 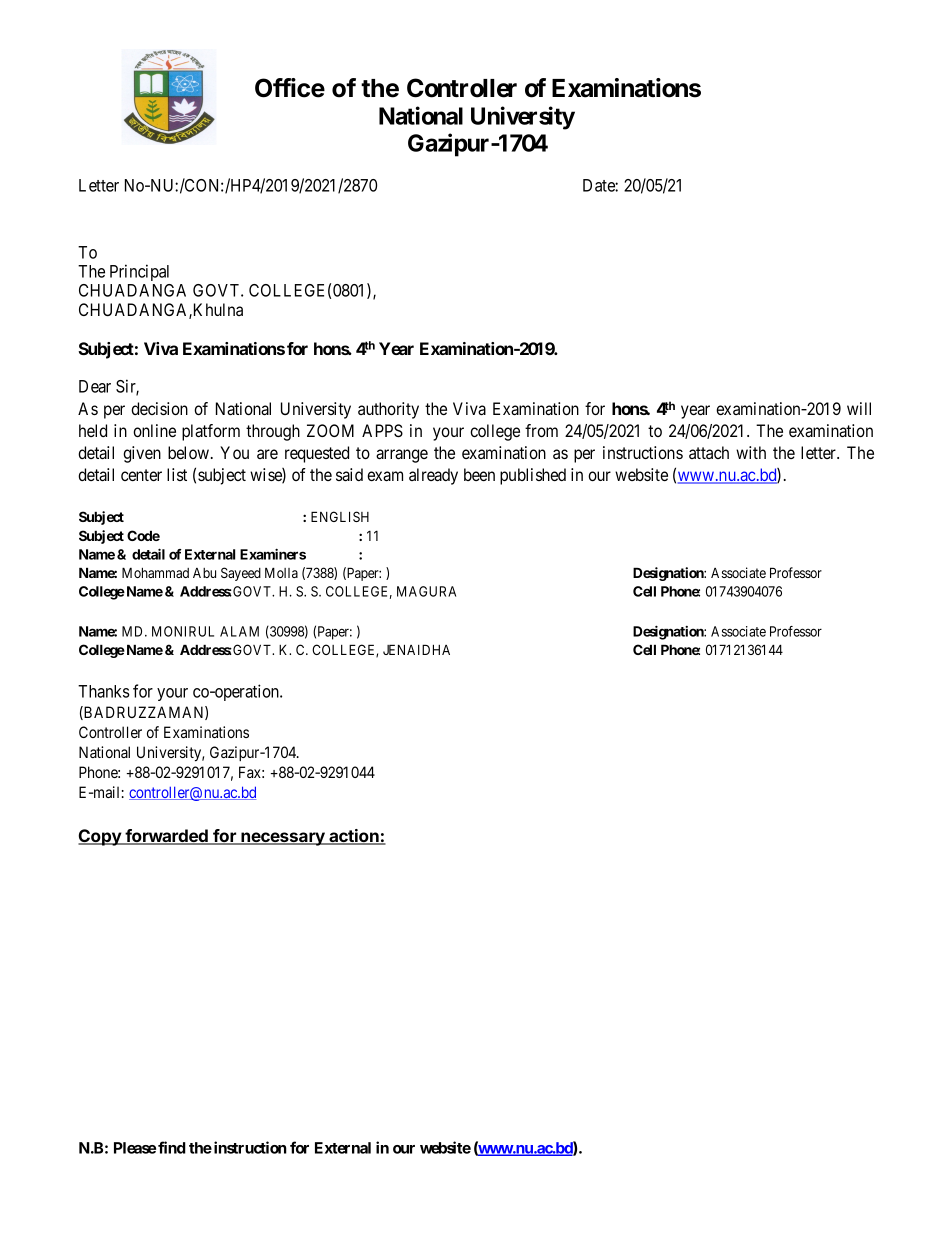 I want to click on below, so click(x=190, y=452).
